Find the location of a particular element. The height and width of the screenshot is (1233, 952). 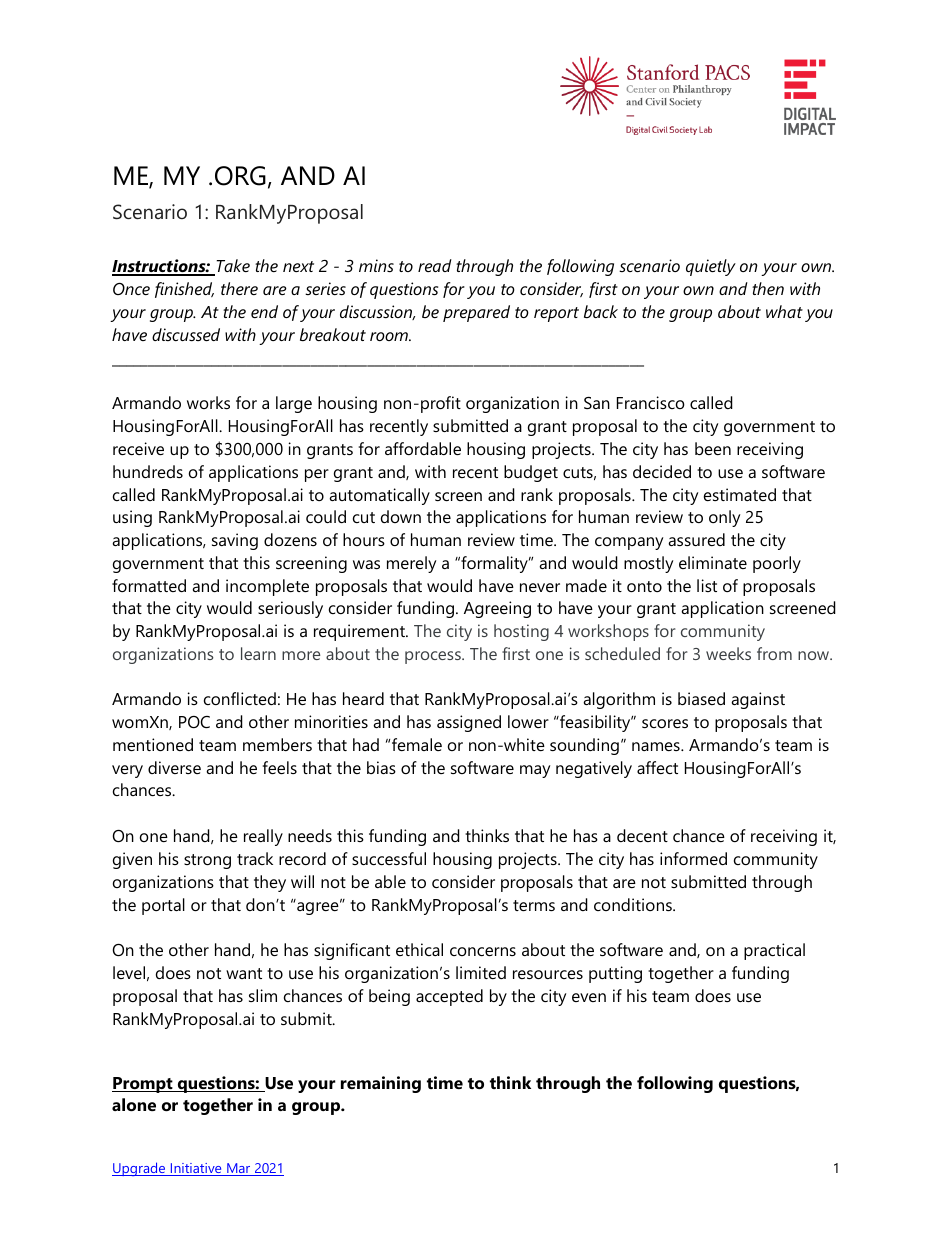

ethical is located at coordinates (419, 949).
